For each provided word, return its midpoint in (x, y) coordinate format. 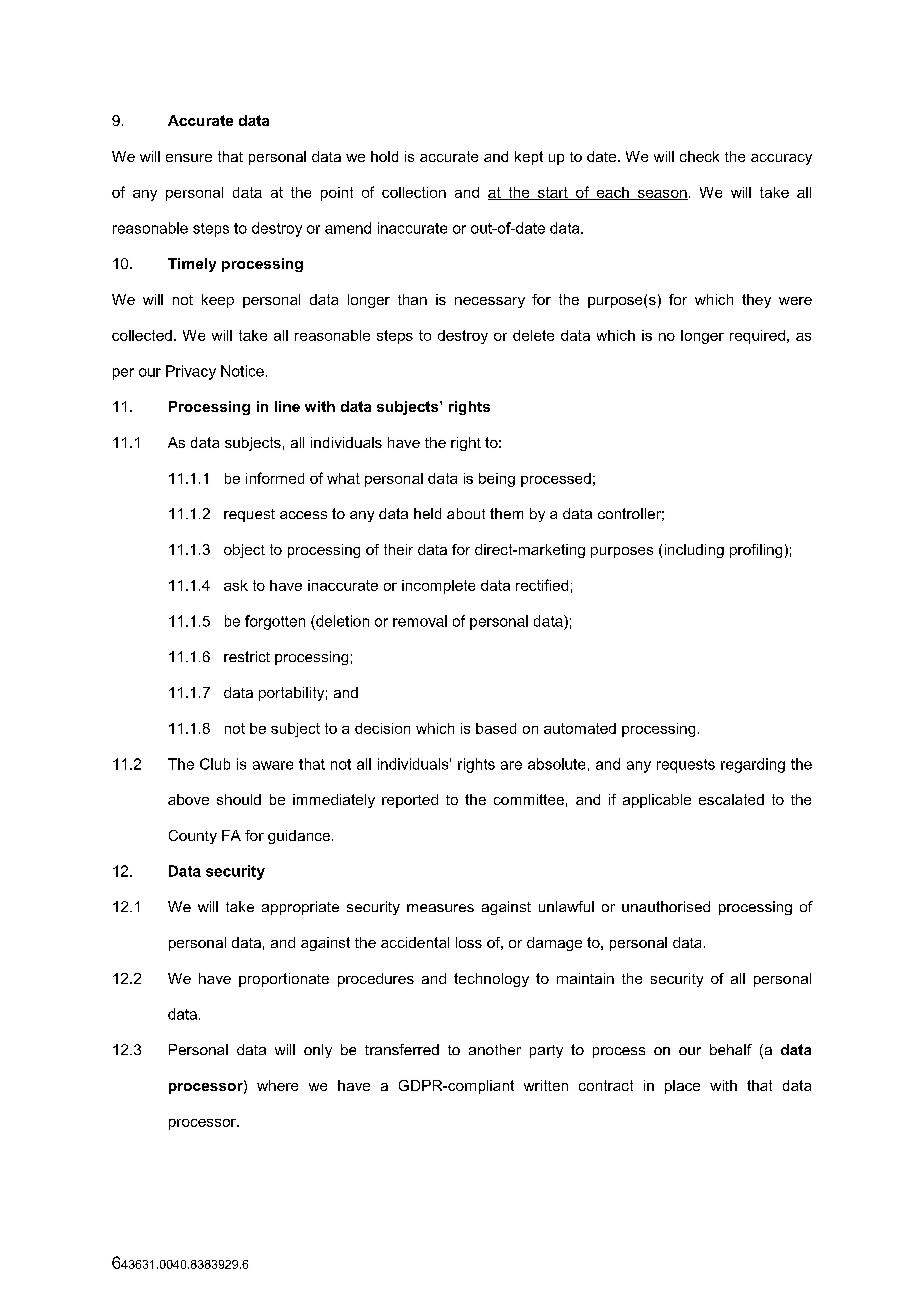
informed (275, 478)
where (277, 1085)
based (496, 728)
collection (414, 192)
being (497, 480)
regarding (753, 765)
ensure (189, 158)
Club (215, 764)
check (699, 156)
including (694, 551)
